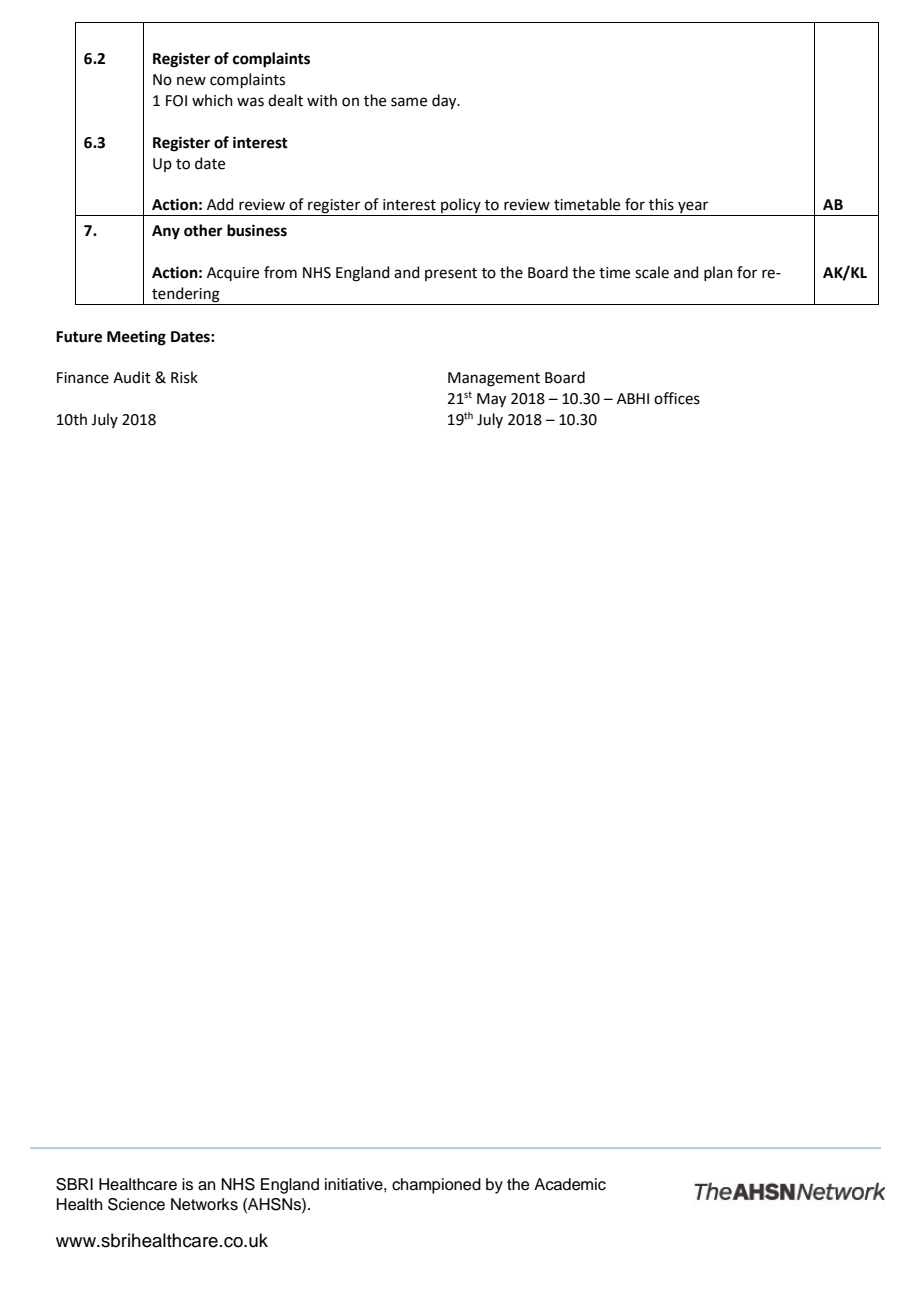  Describe the element at coordinates (491, 400) in the screenshot. I see `May` at that location.
